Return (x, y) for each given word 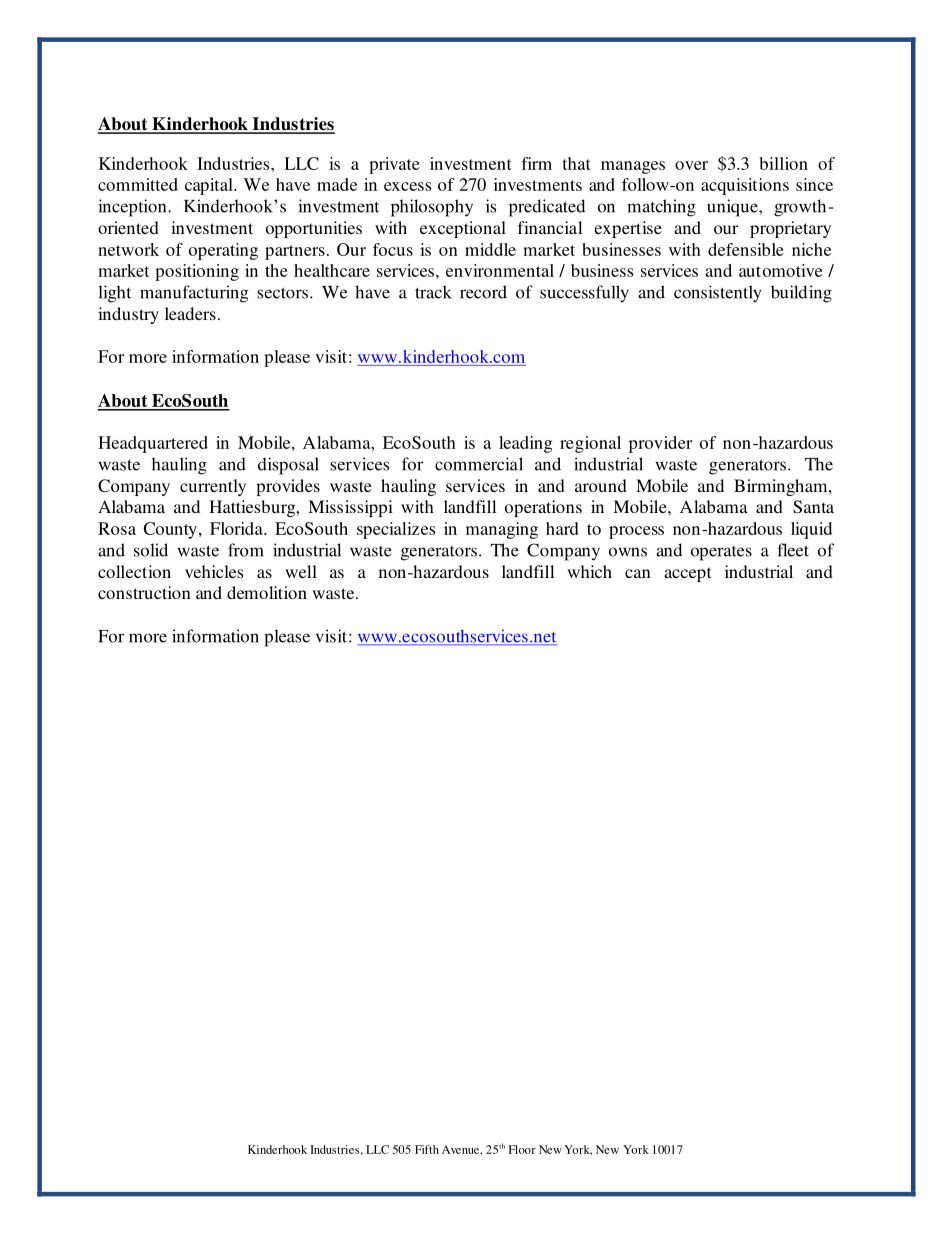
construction (144, 592)
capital (210, 186)
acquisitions (745, 186)
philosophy (432, 208)
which (589, 571)
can (638, 573)
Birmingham (782, 487)
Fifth (427, 1149)
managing (502, 530)
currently (213, 487)
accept (687, 574)
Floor (522, 1149)
